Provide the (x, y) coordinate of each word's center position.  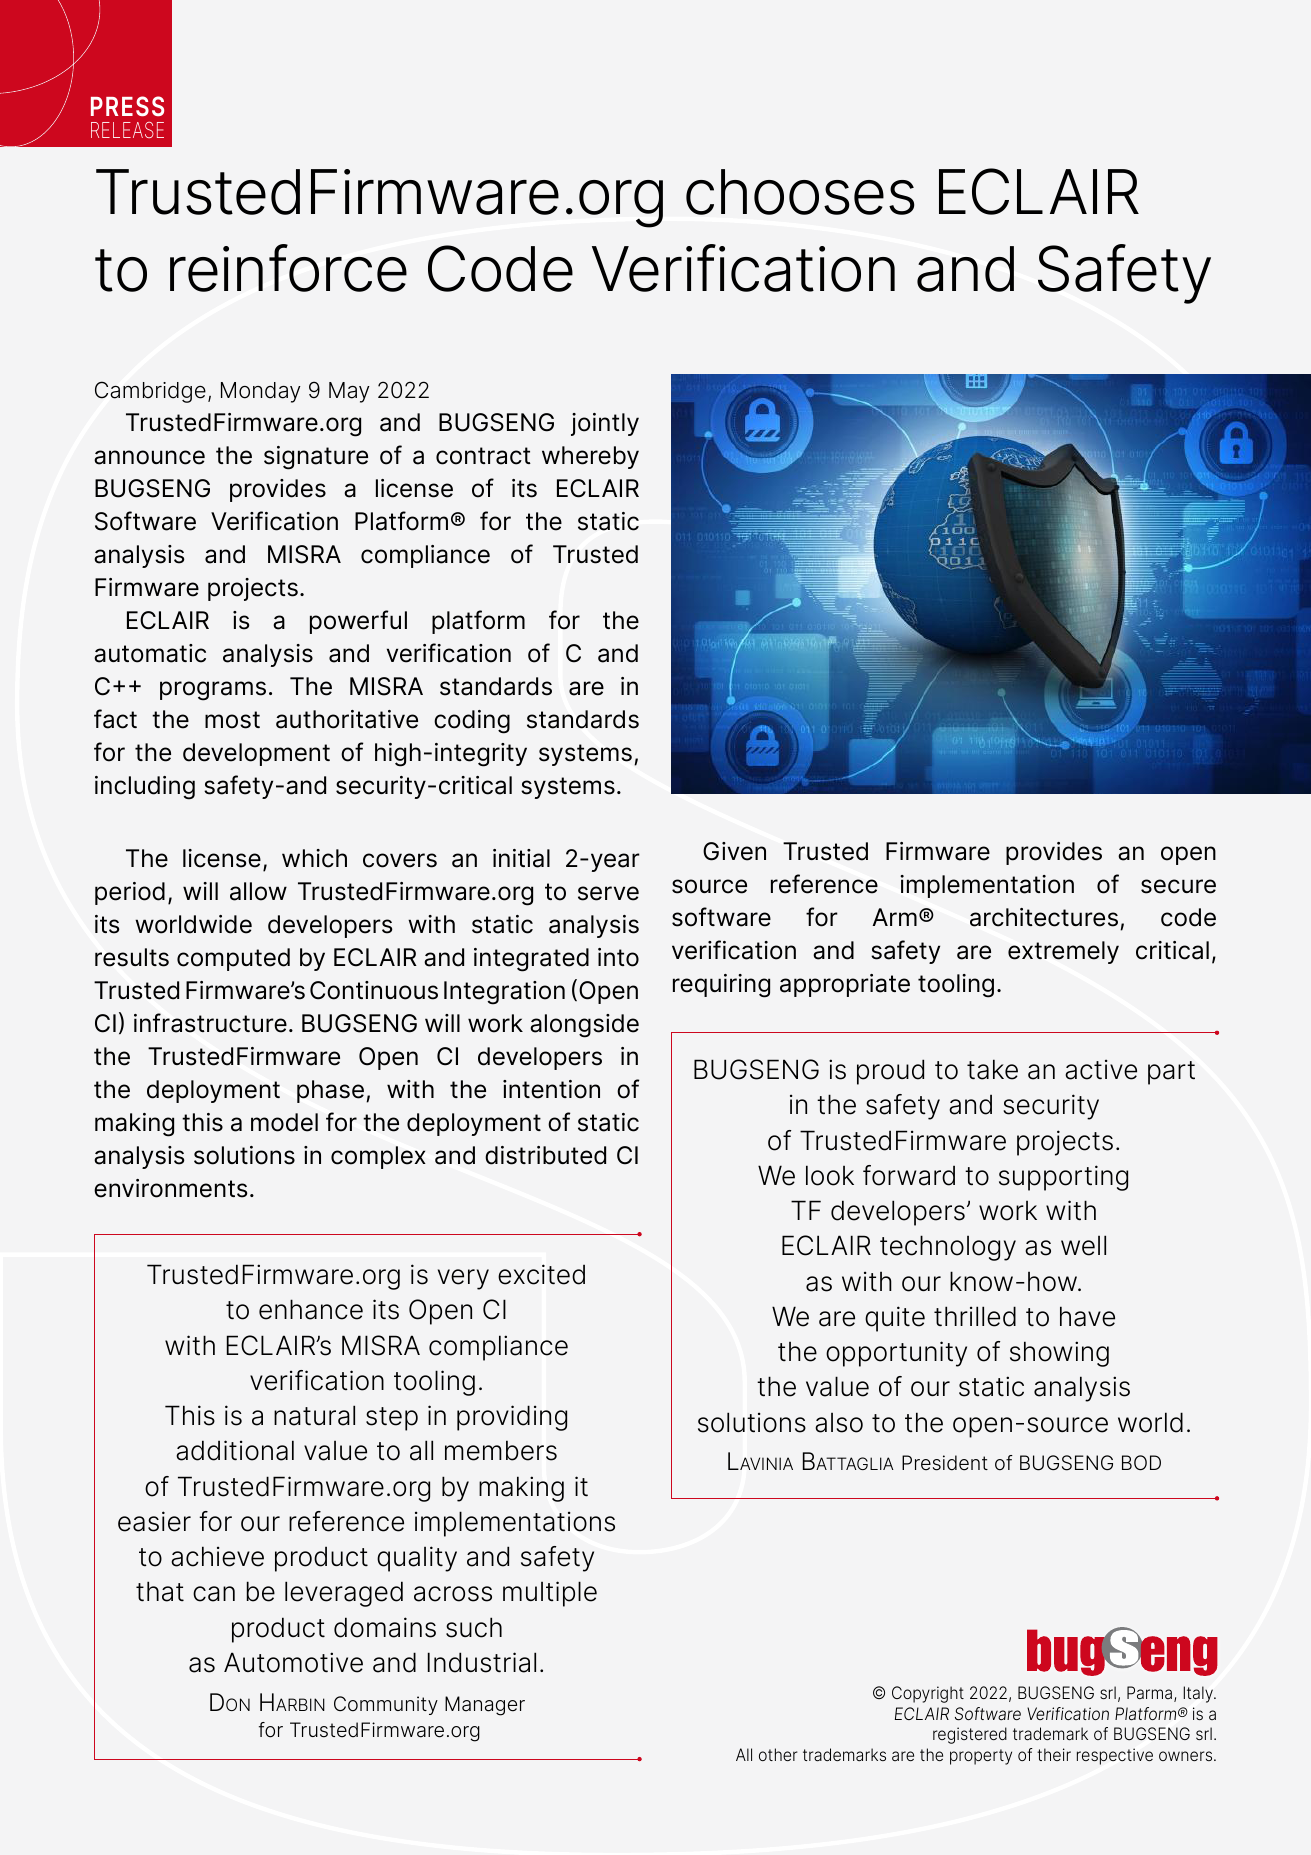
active (1101, 1069)
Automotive (293, 1662)
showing (1059, 1354)
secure (1178, 886)
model (284, 1122)
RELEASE (127, 130)
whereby (590, 457)
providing (512, 1418)
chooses (800, 192)
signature (316, 458)
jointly (605, 424)
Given (734, 851)
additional (235, 1450)
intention (551, 1089)
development (256, 754)
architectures (1044, 917)
